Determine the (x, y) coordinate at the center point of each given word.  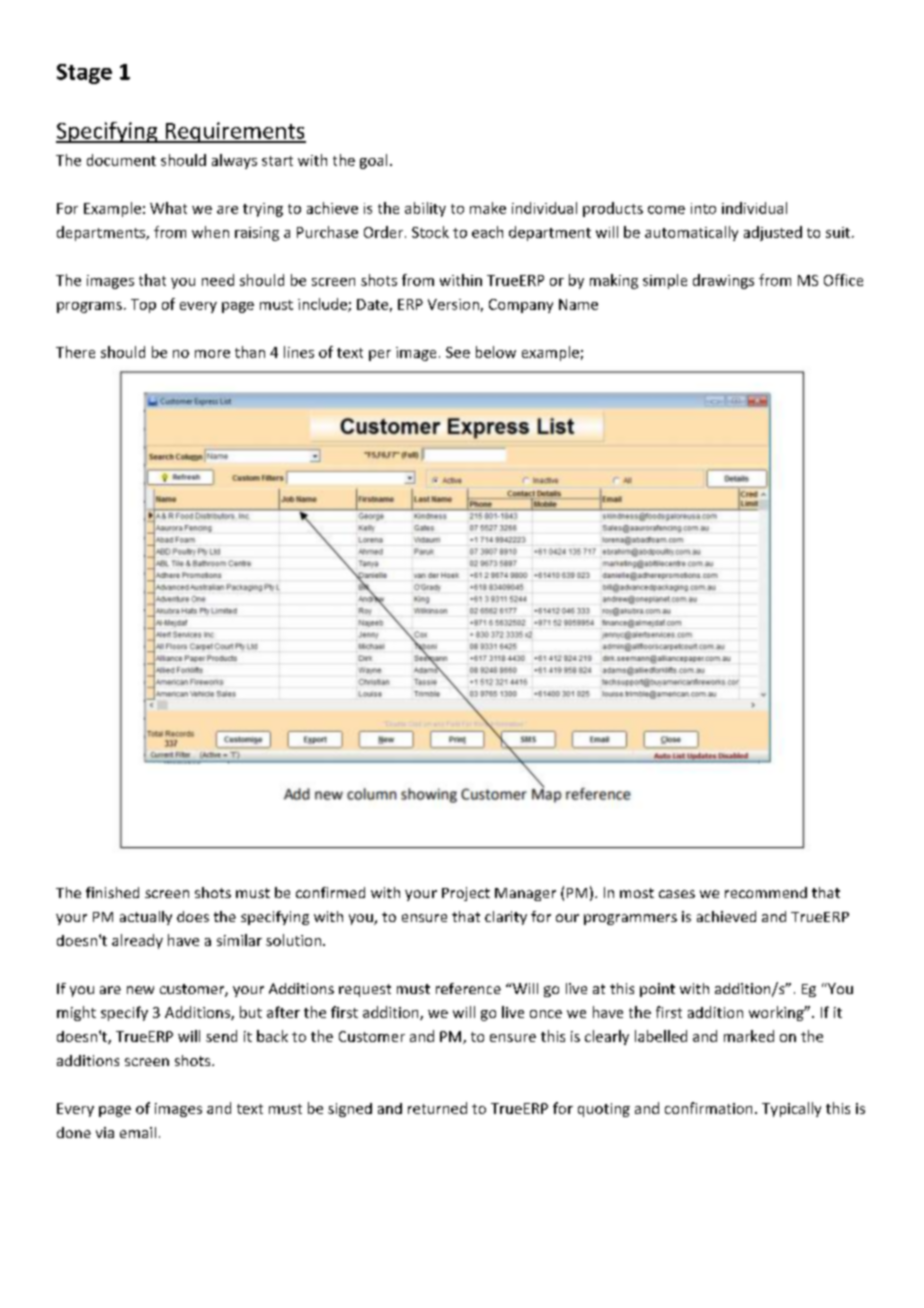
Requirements (234, 132)
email (138, 1132)
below (496, 352)
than (250, 352)
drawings (723, 281)
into (703, 208)
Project (466, 894)
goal (373, 161)
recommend (766, 892)
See (458, 352)
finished (112, 892)
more (212, 354)
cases (677, 894)
